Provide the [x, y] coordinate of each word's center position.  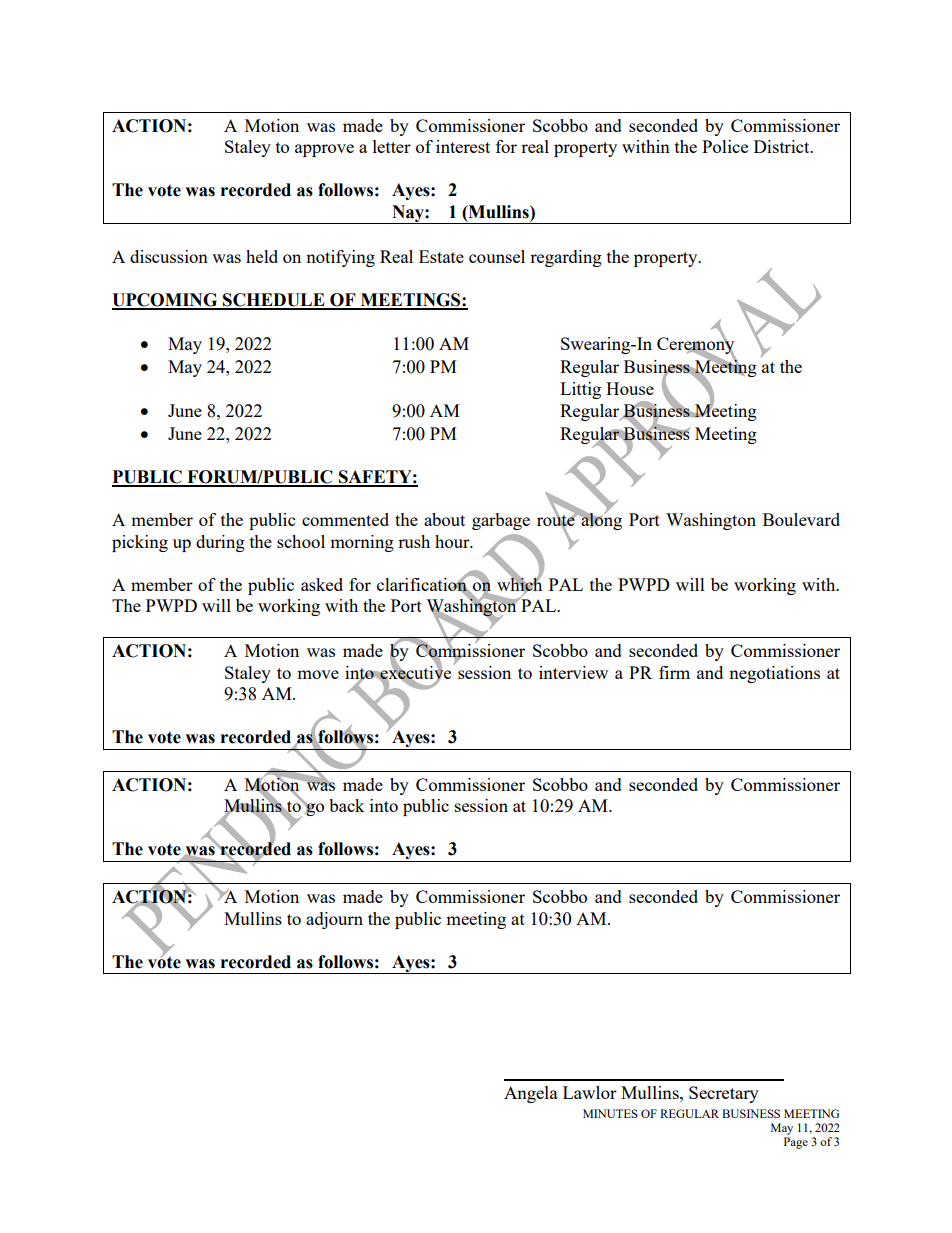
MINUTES [610, 1113]
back [347, 805]
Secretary [724, 1094]
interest [463, 146]
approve [324, 150]
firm [674, 672]
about [444, 519]
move [318, 674]
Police [725, 146]
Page [796, 1143]
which [519, 584]
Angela [531, 1094]
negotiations [774, 674]
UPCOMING [166, 301]
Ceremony [696, 346]
